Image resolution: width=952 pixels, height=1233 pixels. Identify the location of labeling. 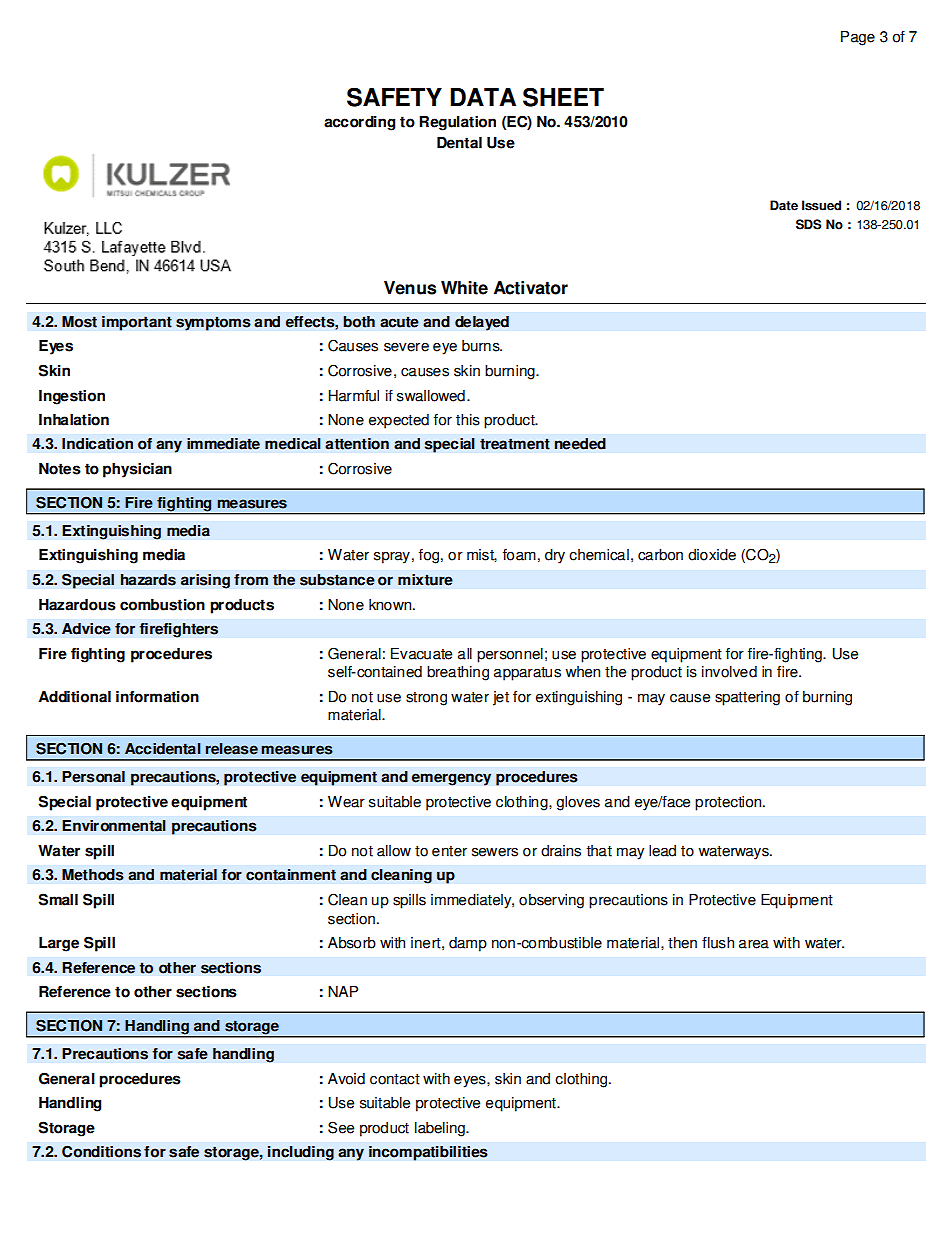
(441, 1129).
